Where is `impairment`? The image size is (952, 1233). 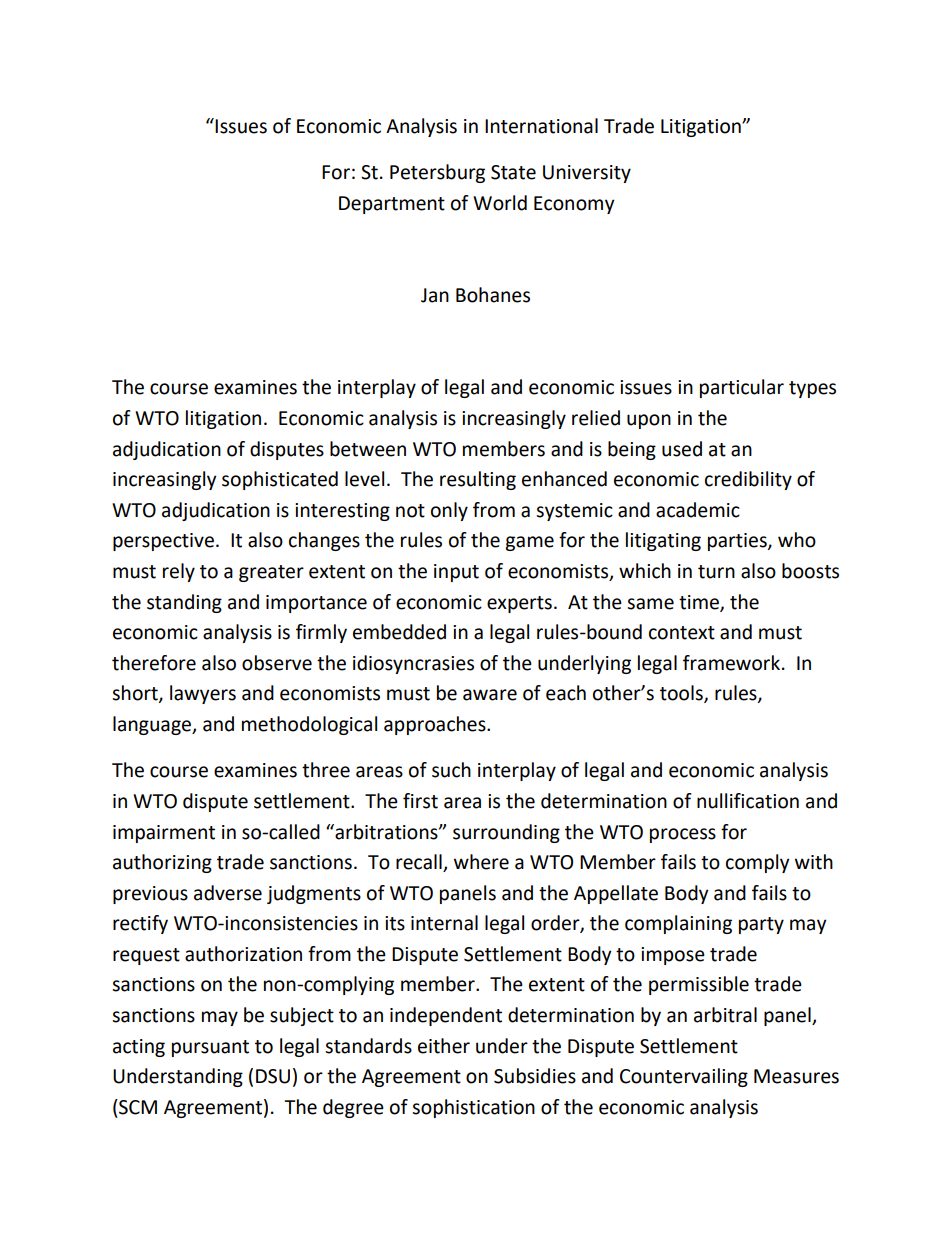
impairment is located at coordinates (164, 834).
